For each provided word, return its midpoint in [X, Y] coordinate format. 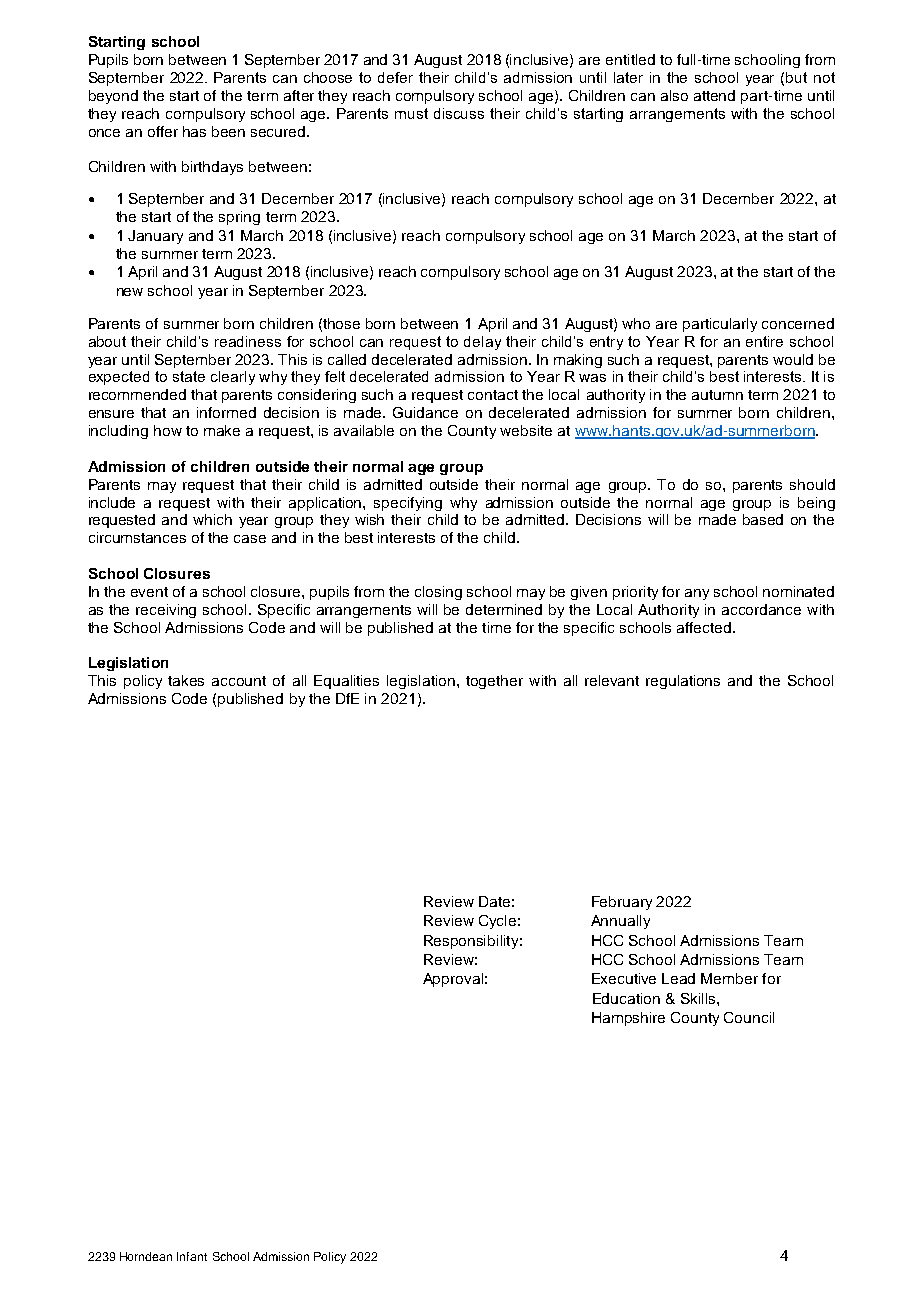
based [763, 519]
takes [186, 680]
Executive [624, 978]
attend [714, 95]
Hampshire [628, 1019]
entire [764, 341]
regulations [683, 682]
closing [438, 593]
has [194, 131]
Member [729, 978]
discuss [459, 113]
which [212, 519]
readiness [248, 341]
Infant [192, 1256]
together [494, 682]
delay [482, 343]
